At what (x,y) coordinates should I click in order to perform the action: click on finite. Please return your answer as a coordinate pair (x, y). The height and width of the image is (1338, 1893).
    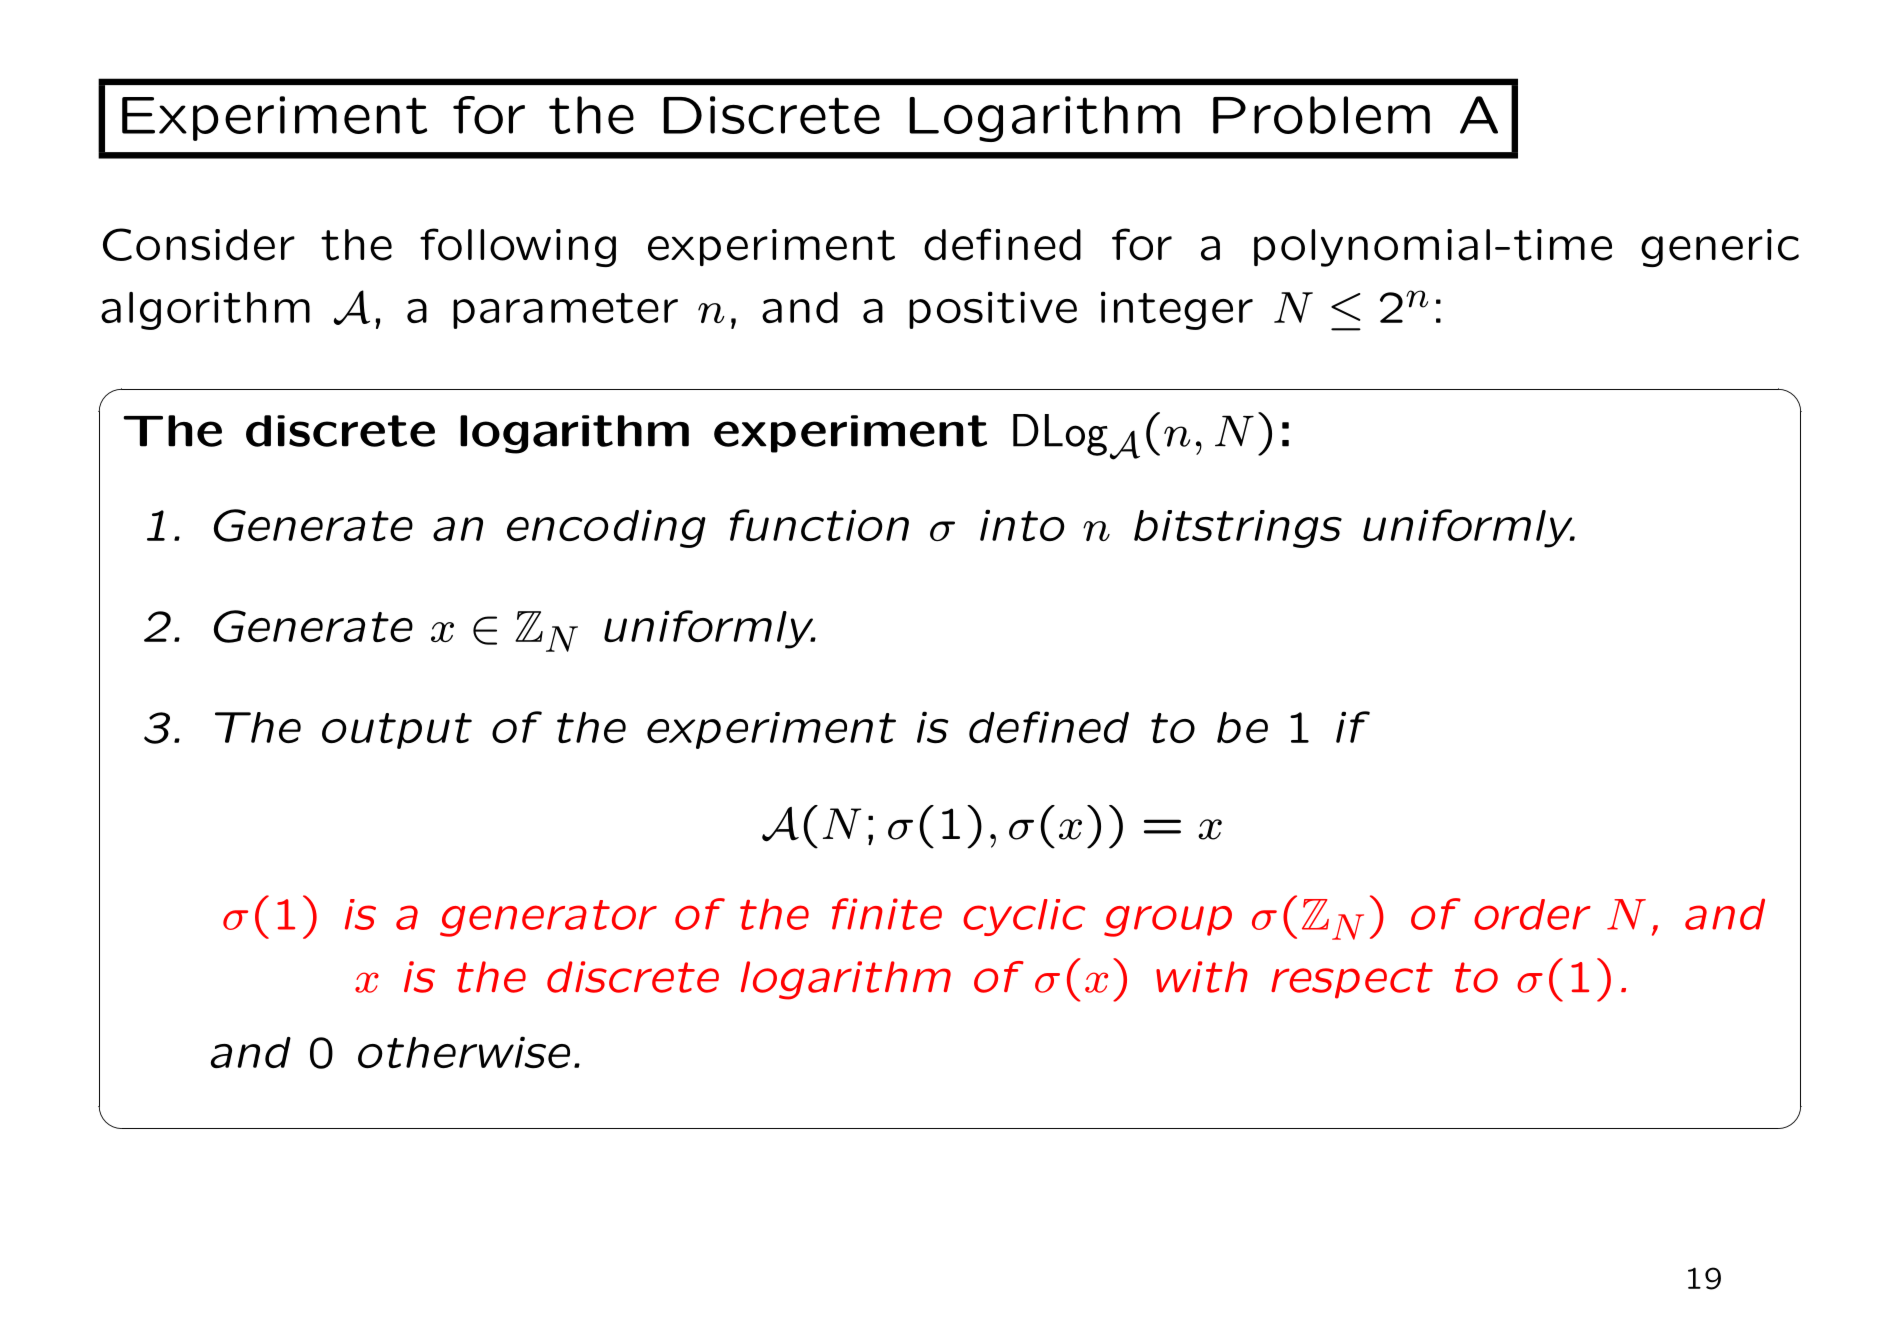
    Looking at the image, I should click on (887, 914).
